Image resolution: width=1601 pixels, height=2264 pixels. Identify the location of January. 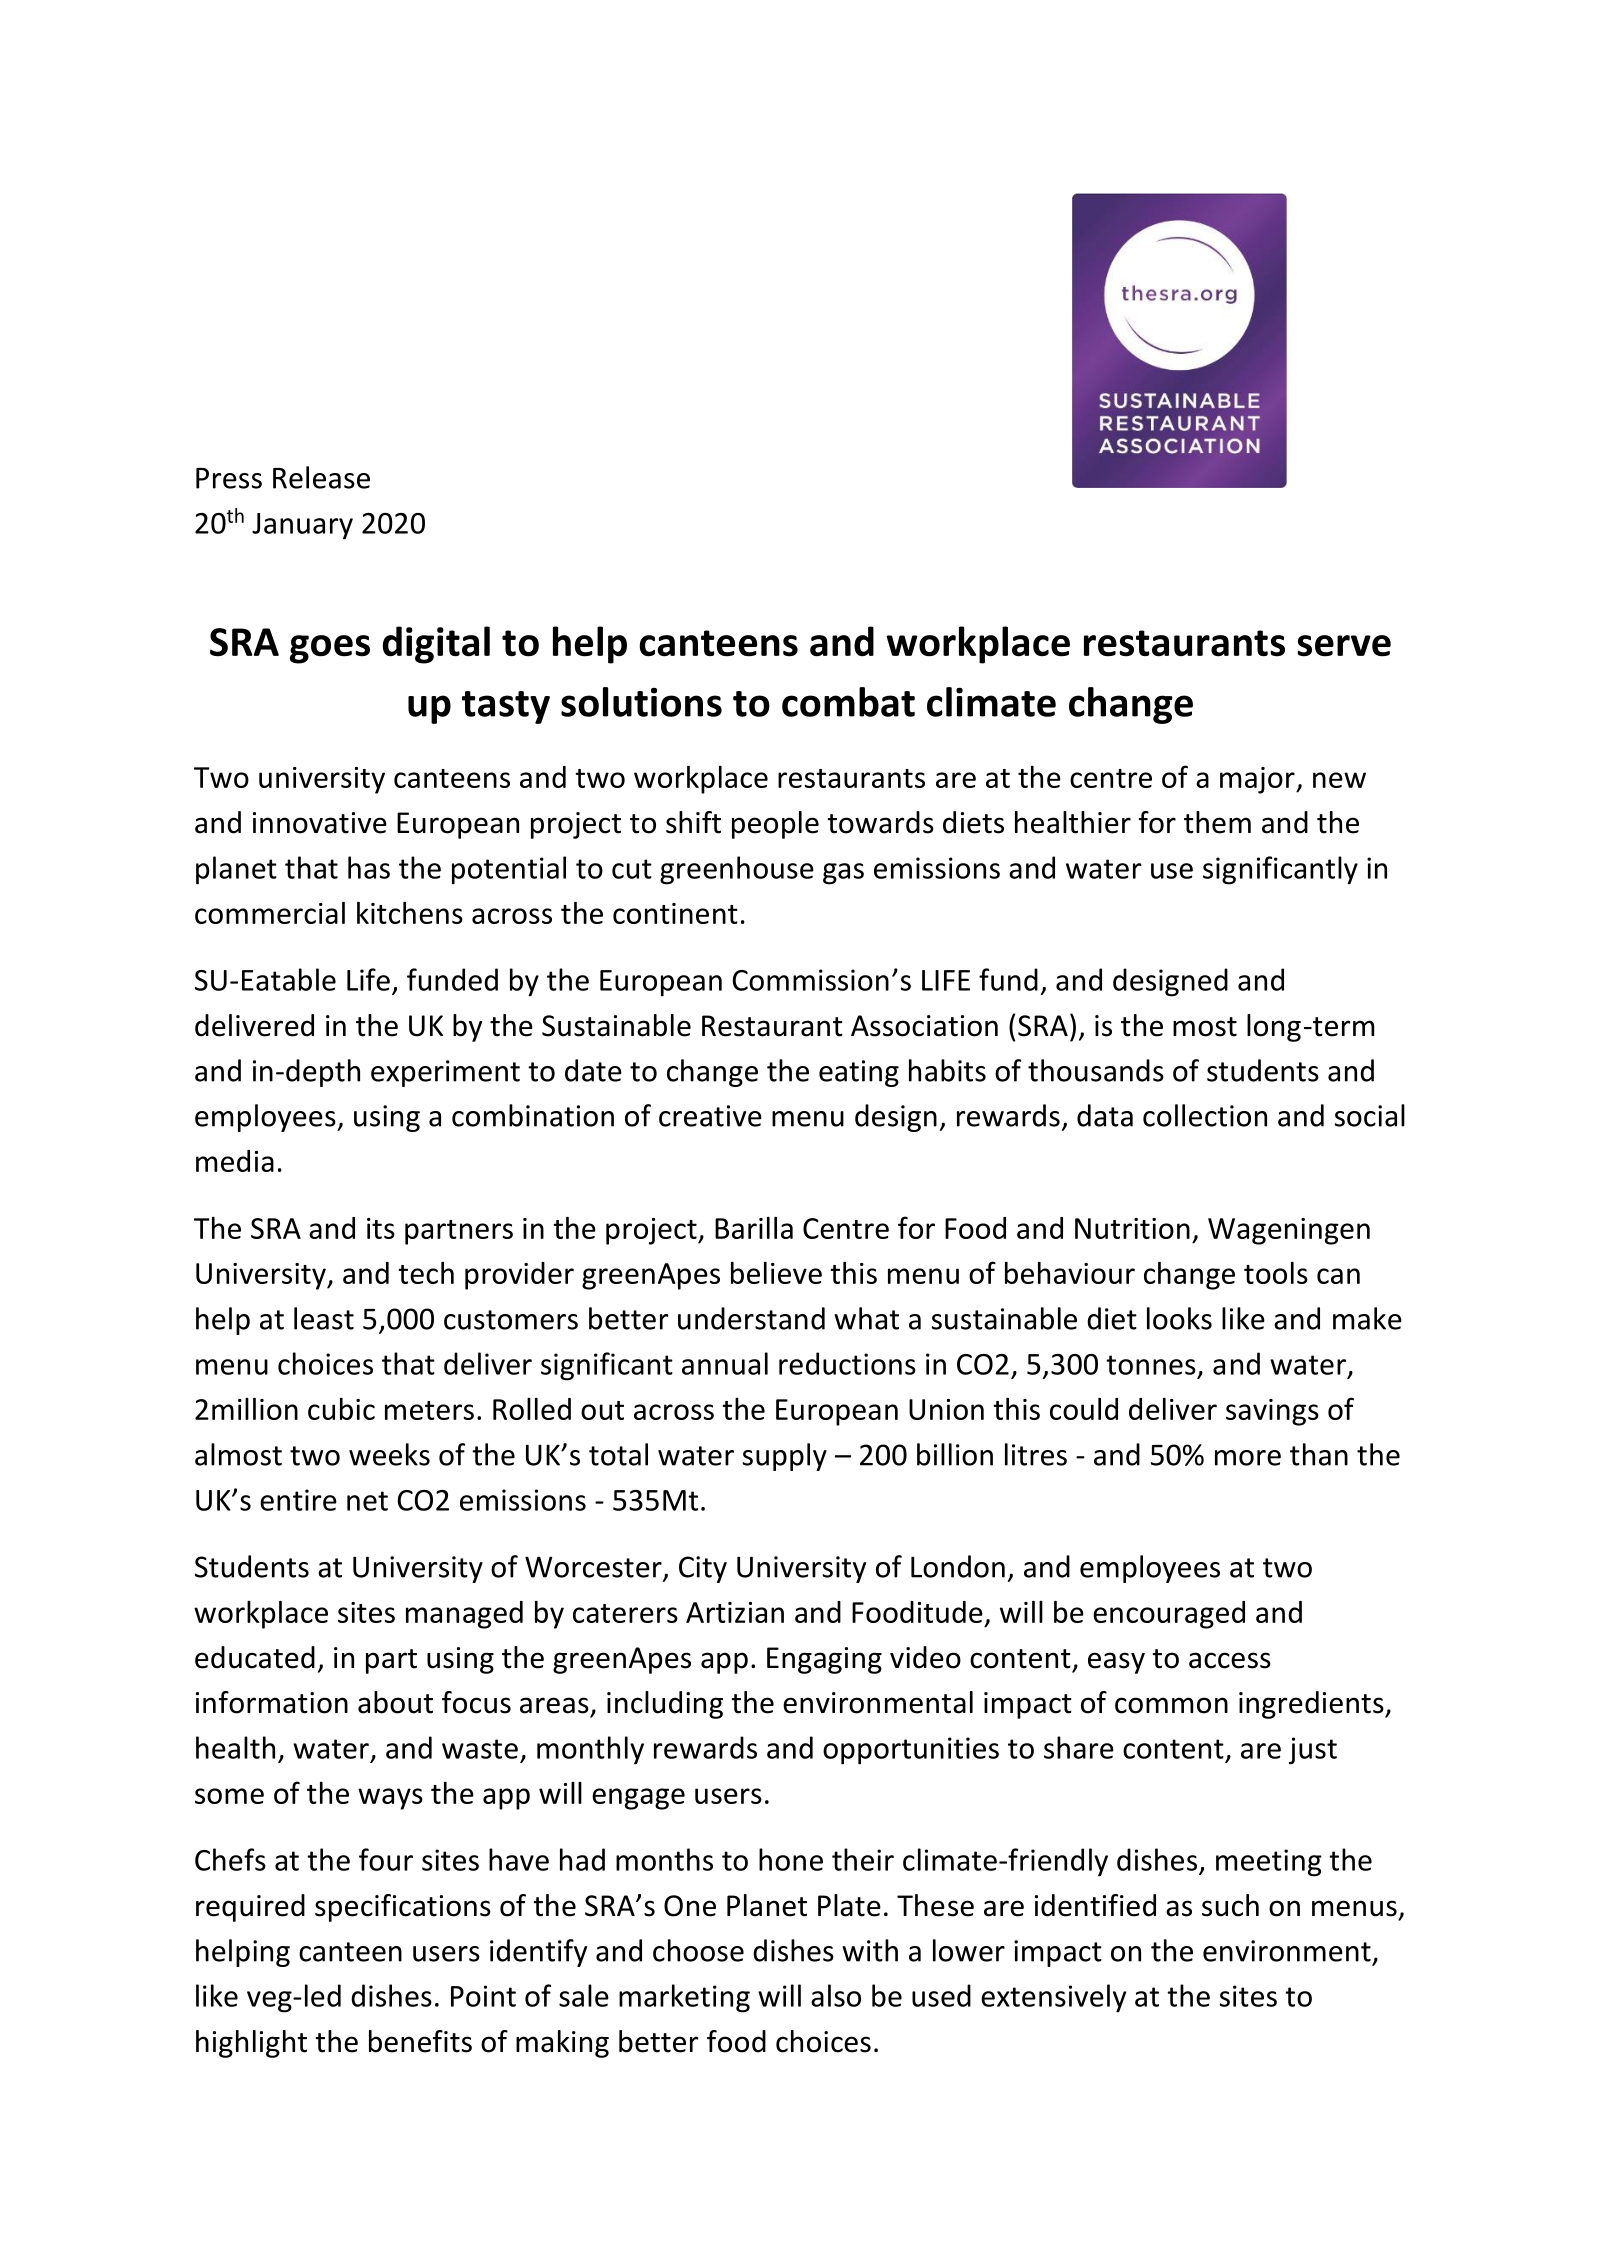
(302, 526).
